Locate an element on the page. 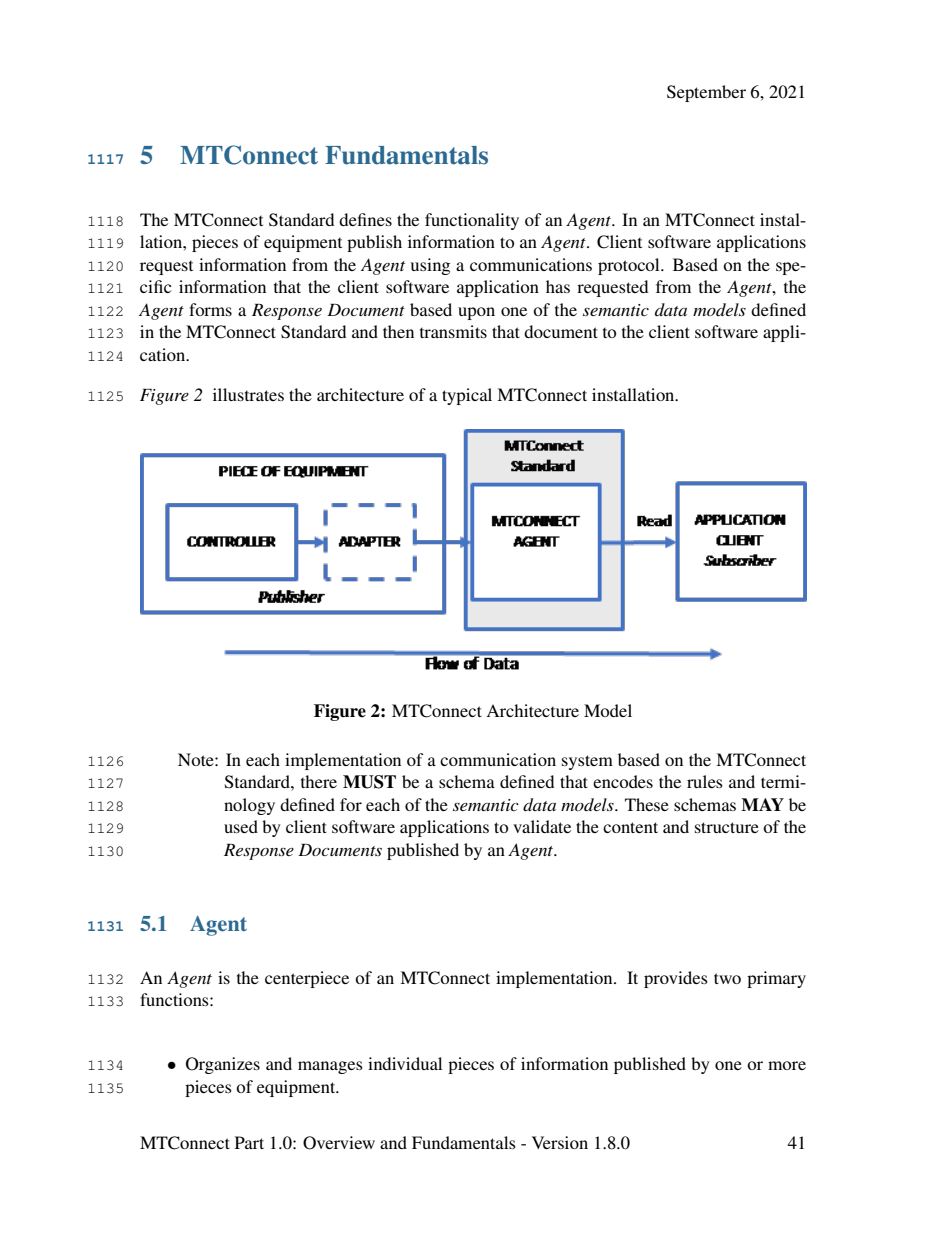 The image size is (952, 1233). defines is located at coordinates (365, 219).
